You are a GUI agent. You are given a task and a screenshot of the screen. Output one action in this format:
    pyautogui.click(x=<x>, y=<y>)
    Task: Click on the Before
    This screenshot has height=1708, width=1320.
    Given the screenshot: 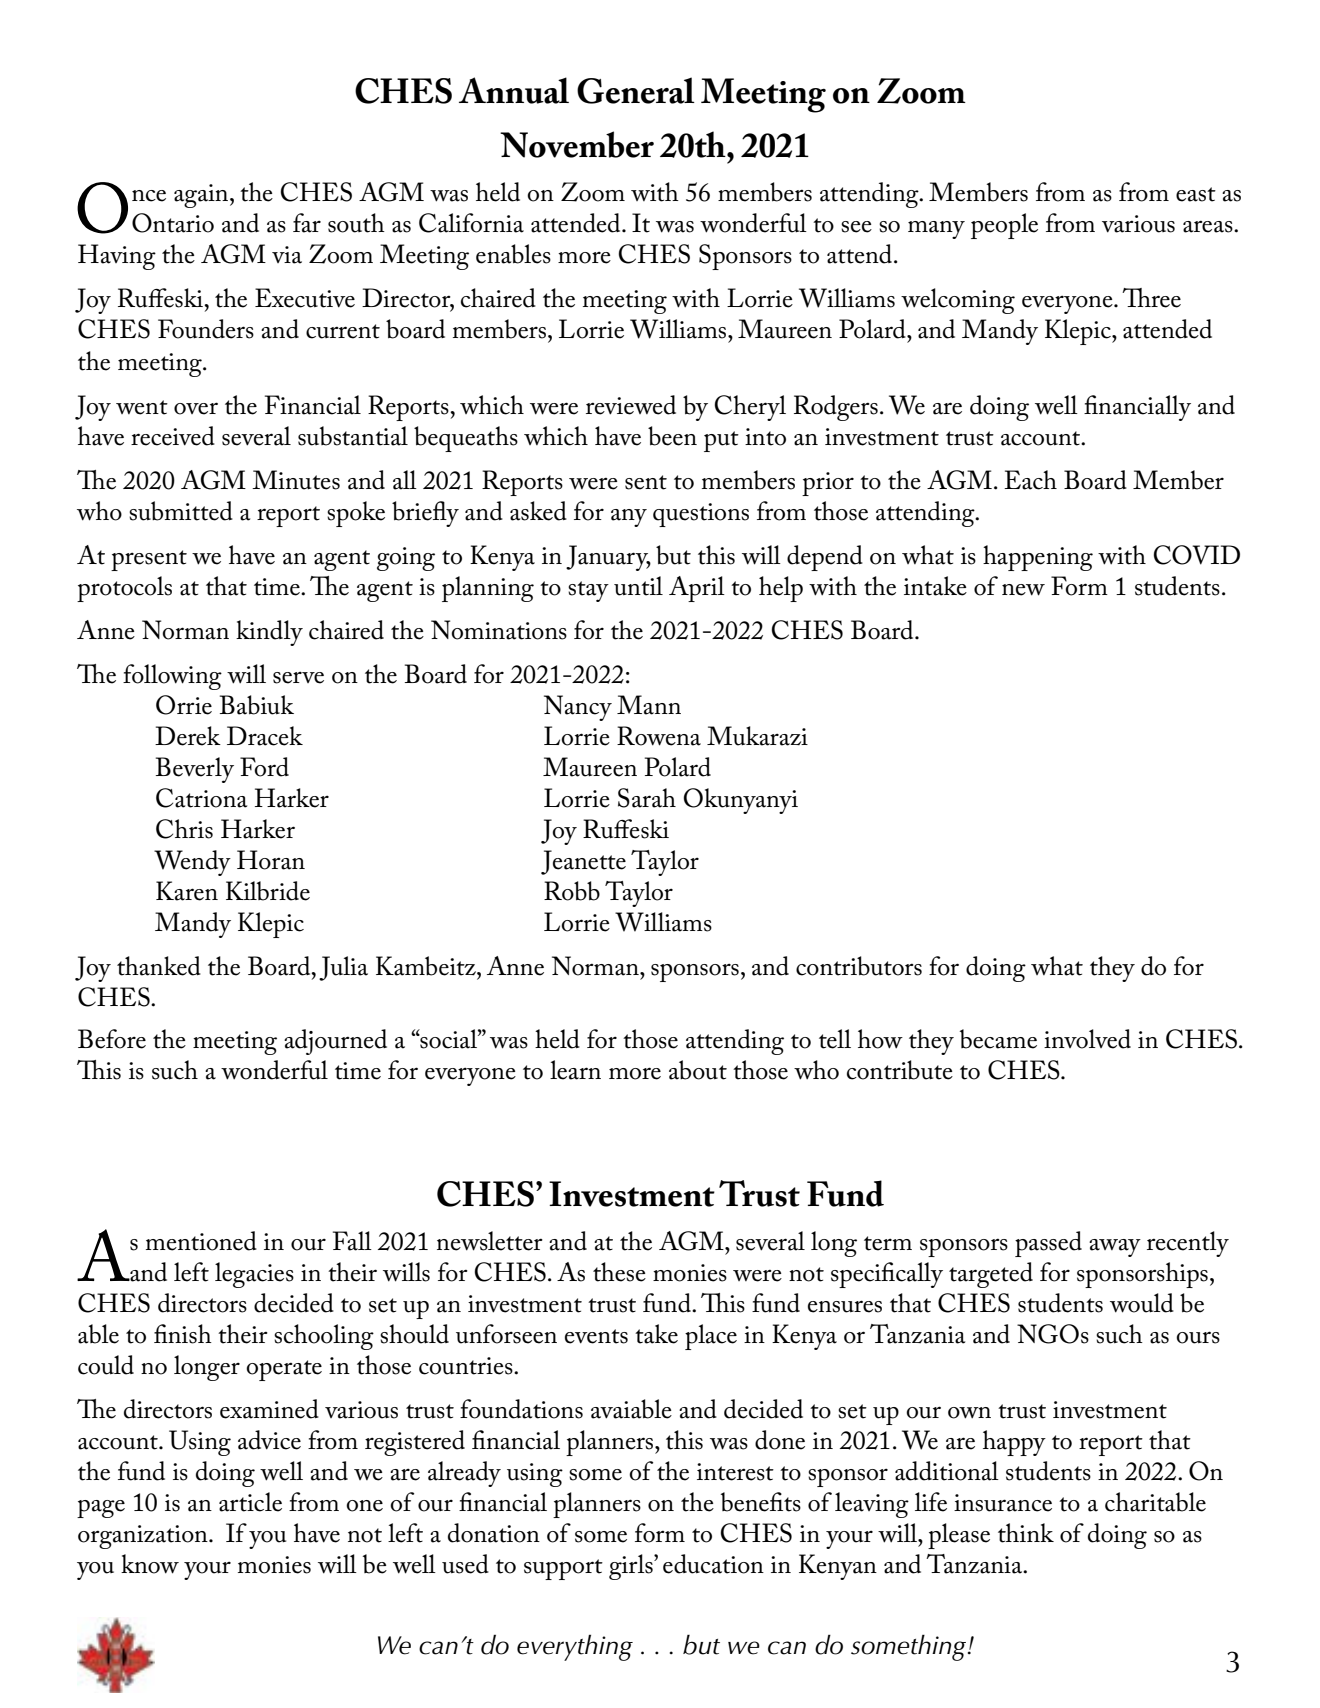 What is the action you would take?
    pyautogui.click(x=112, y=1039)
